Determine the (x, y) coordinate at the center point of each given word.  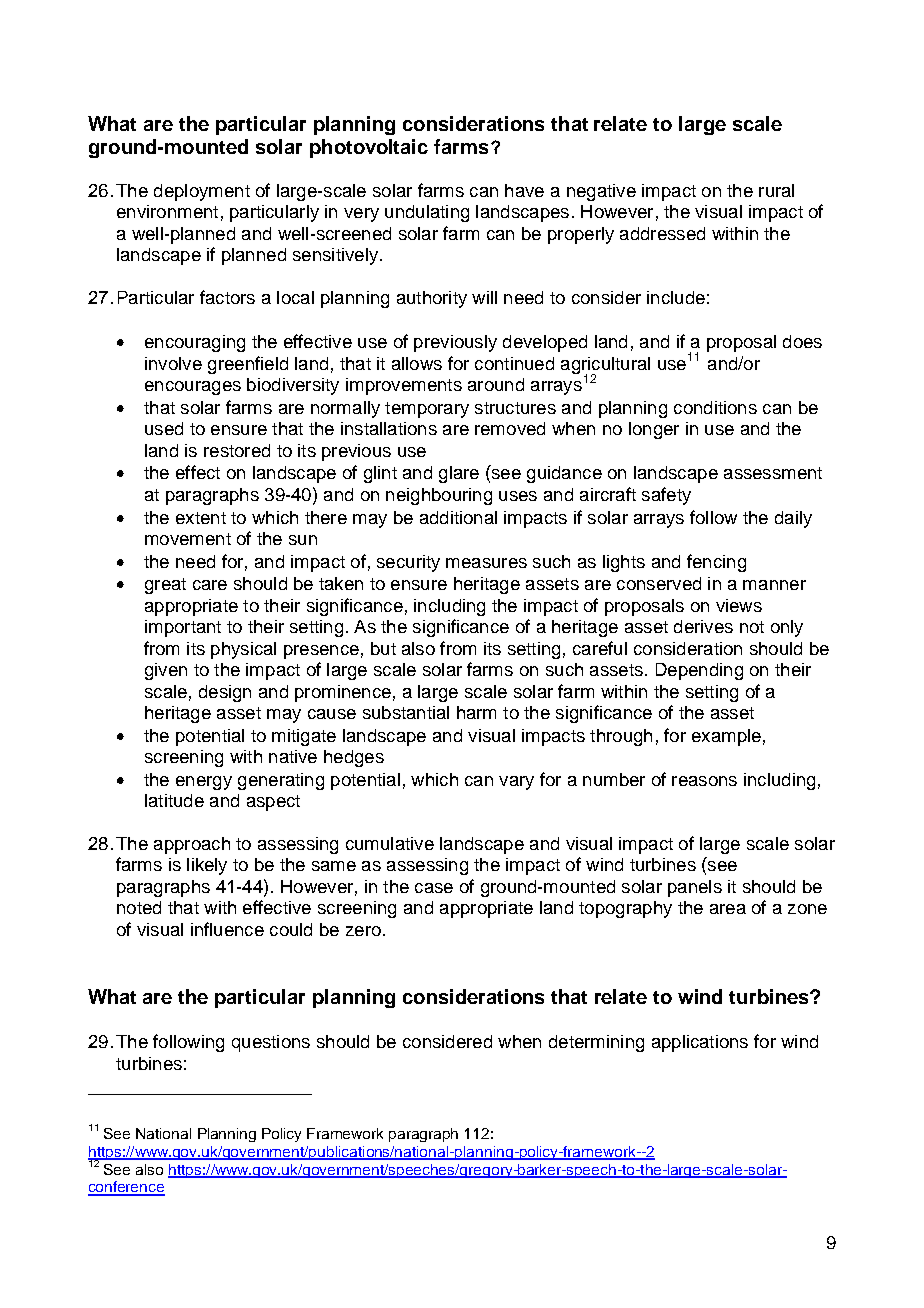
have (524, 190)
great (165, 586)
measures (486, 563)
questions (271, 1043)
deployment (202, 192)
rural (776, 190)
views (739, 605)
